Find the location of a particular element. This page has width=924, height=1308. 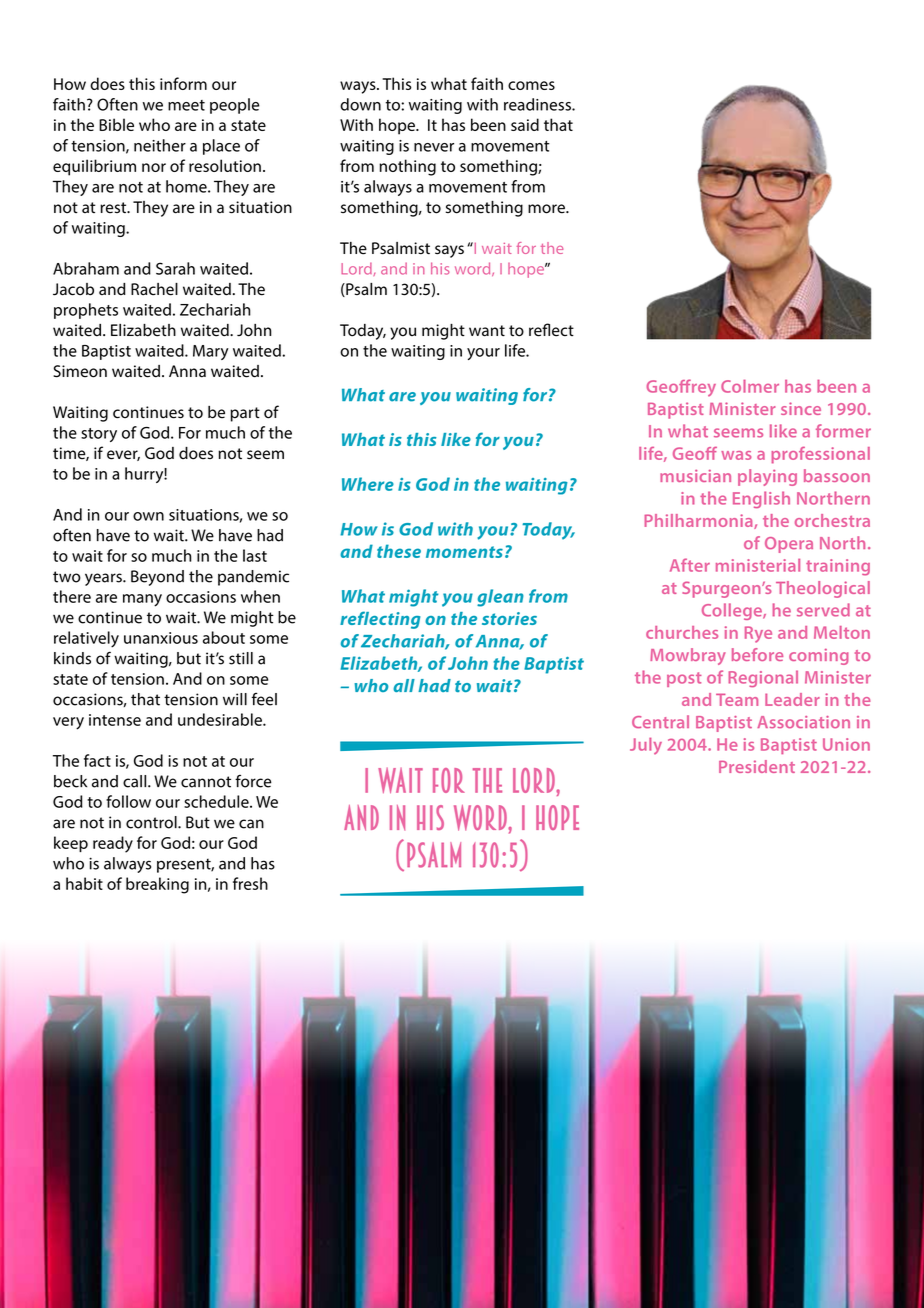

President is located at coordinates (757, 766).
